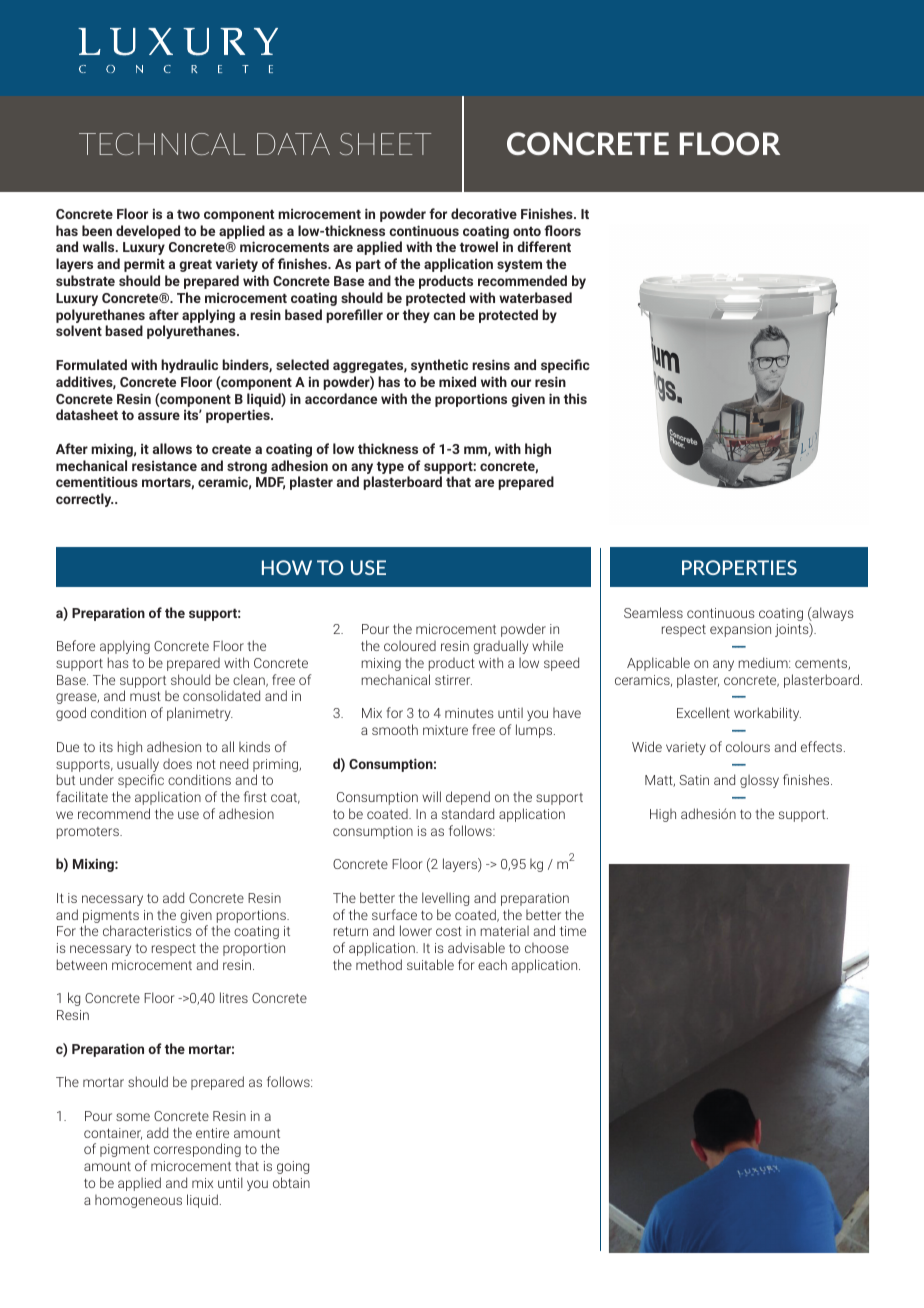 The height and width of the screenshot is (1308, 924). I want to click on coloured, so click(410, 645).
